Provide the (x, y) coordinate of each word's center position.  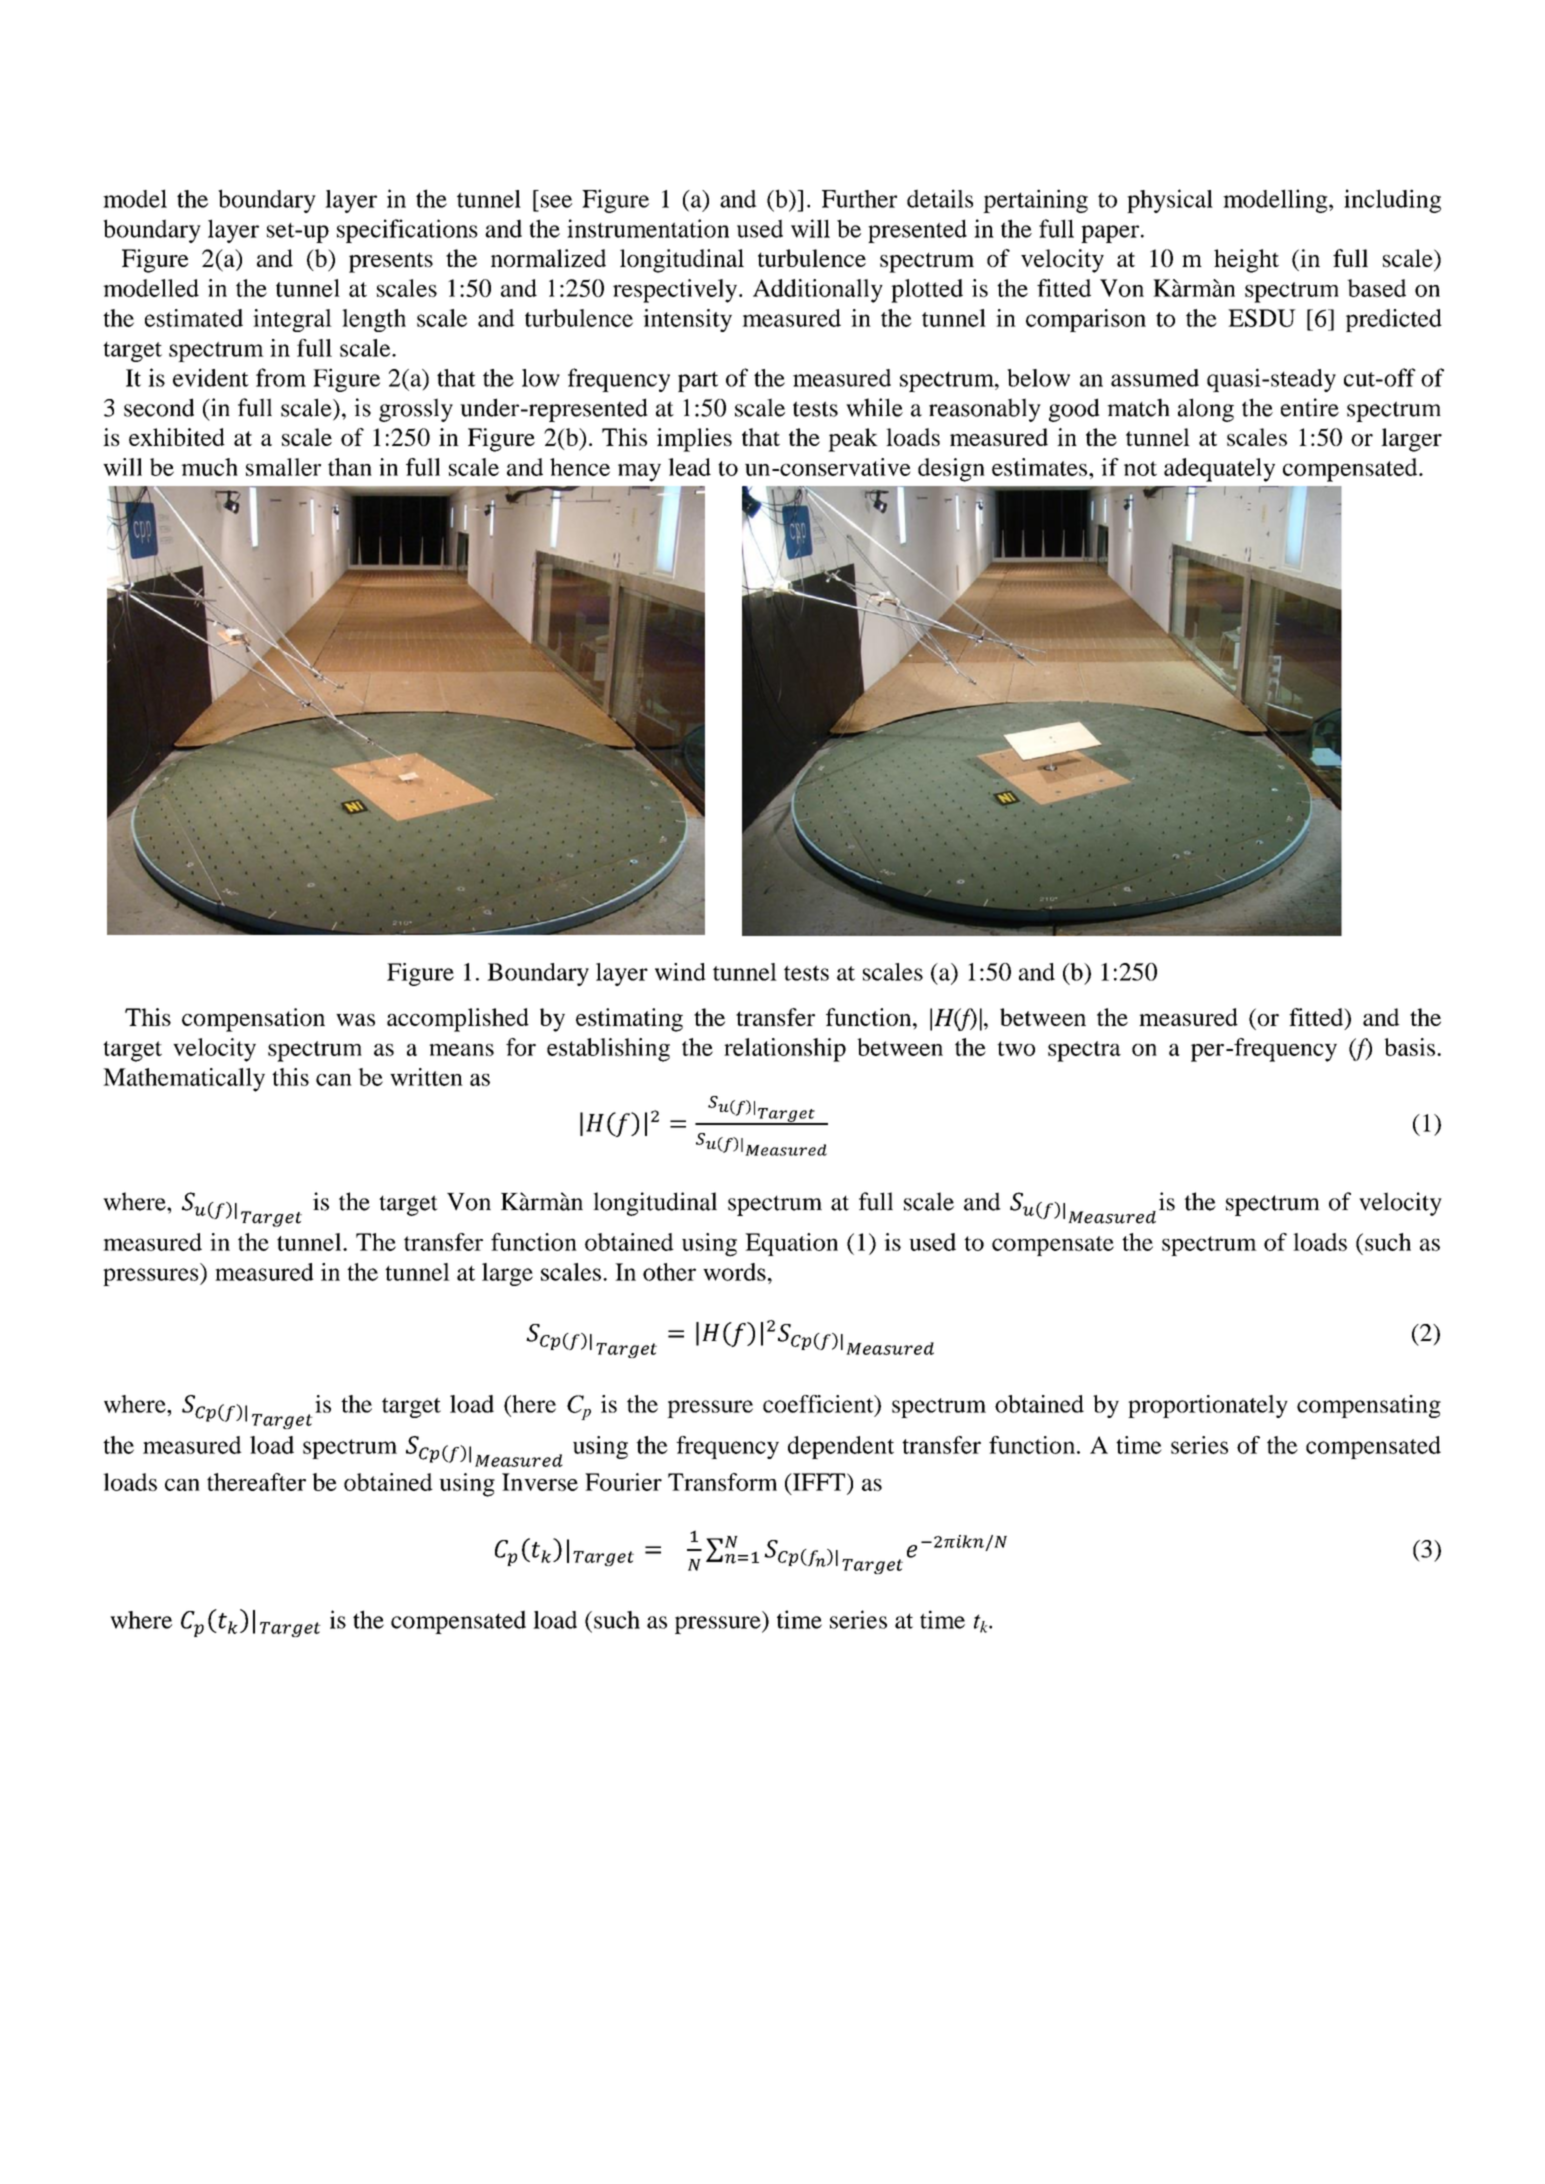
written (426, 1077)
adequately (1219, 470)
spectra (1084, 1051)
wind (680, 972)
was (355, 1020)
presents (391, 262)
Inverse (540, 1482)
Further (859, 199)
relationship (785, 1050)
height (1246, 261)
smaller (283, 467)
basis (1409, 1047)
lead (689, 467)
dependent (841, 1447)
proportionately (1208, 1406)
